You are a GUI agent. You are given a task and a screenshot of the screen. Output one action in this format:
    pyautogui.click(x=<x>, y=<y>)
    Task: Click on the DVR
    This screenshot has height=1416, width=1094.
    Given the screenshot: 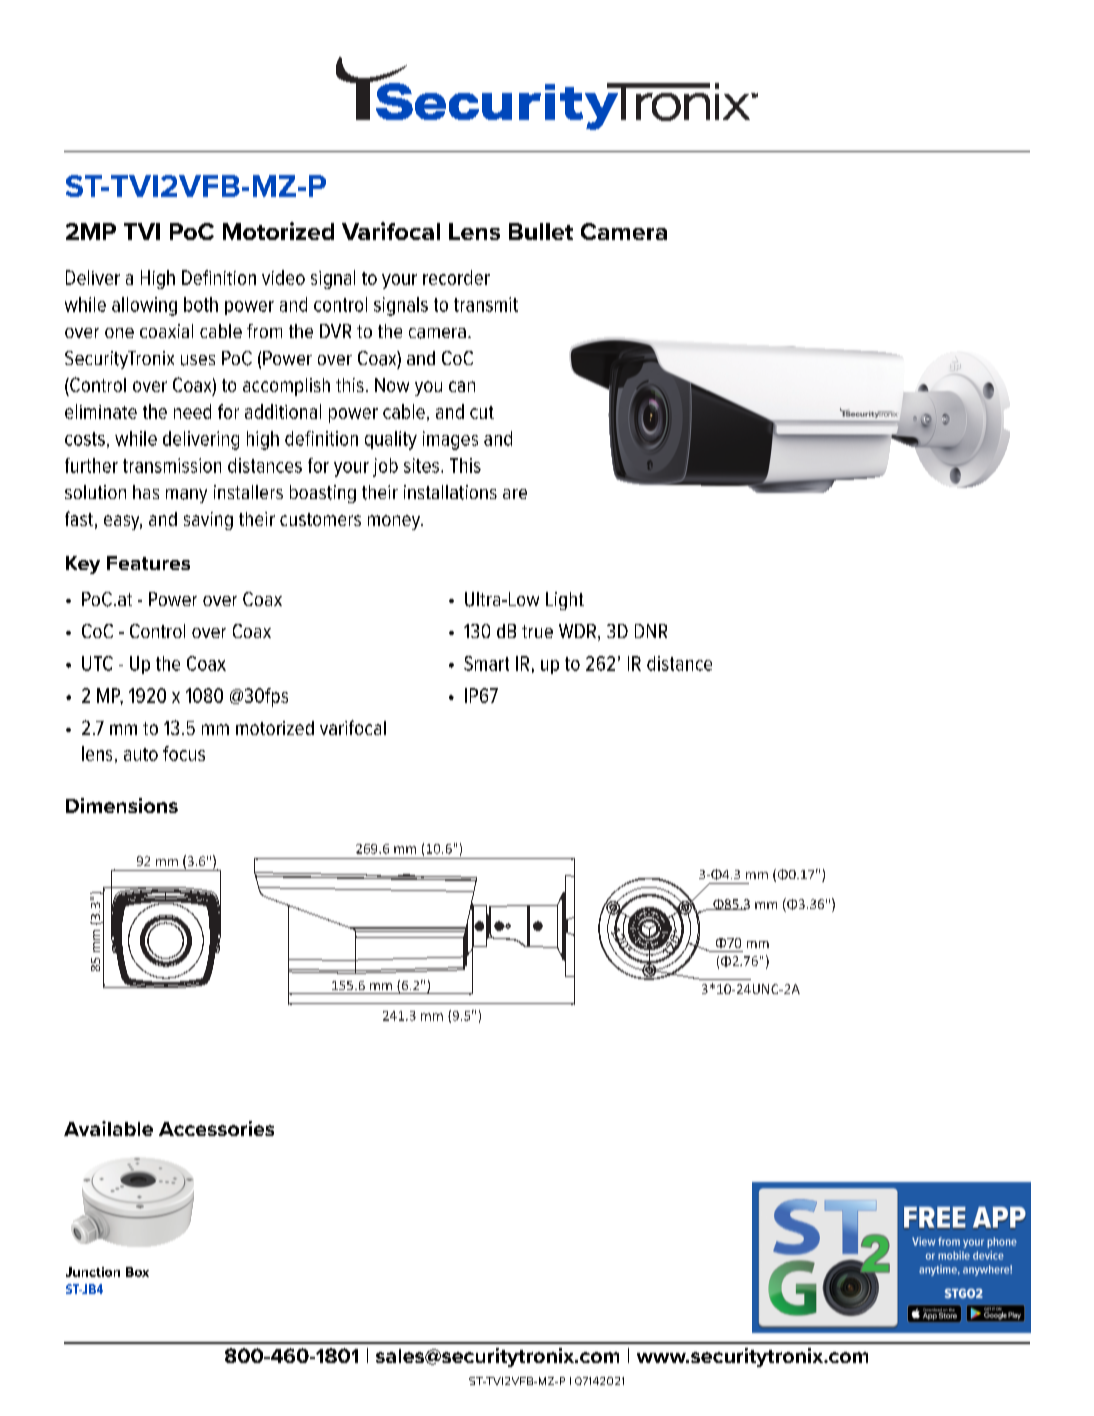 What is the action you would take?
    pyautogui.click(x=335, y=331)
